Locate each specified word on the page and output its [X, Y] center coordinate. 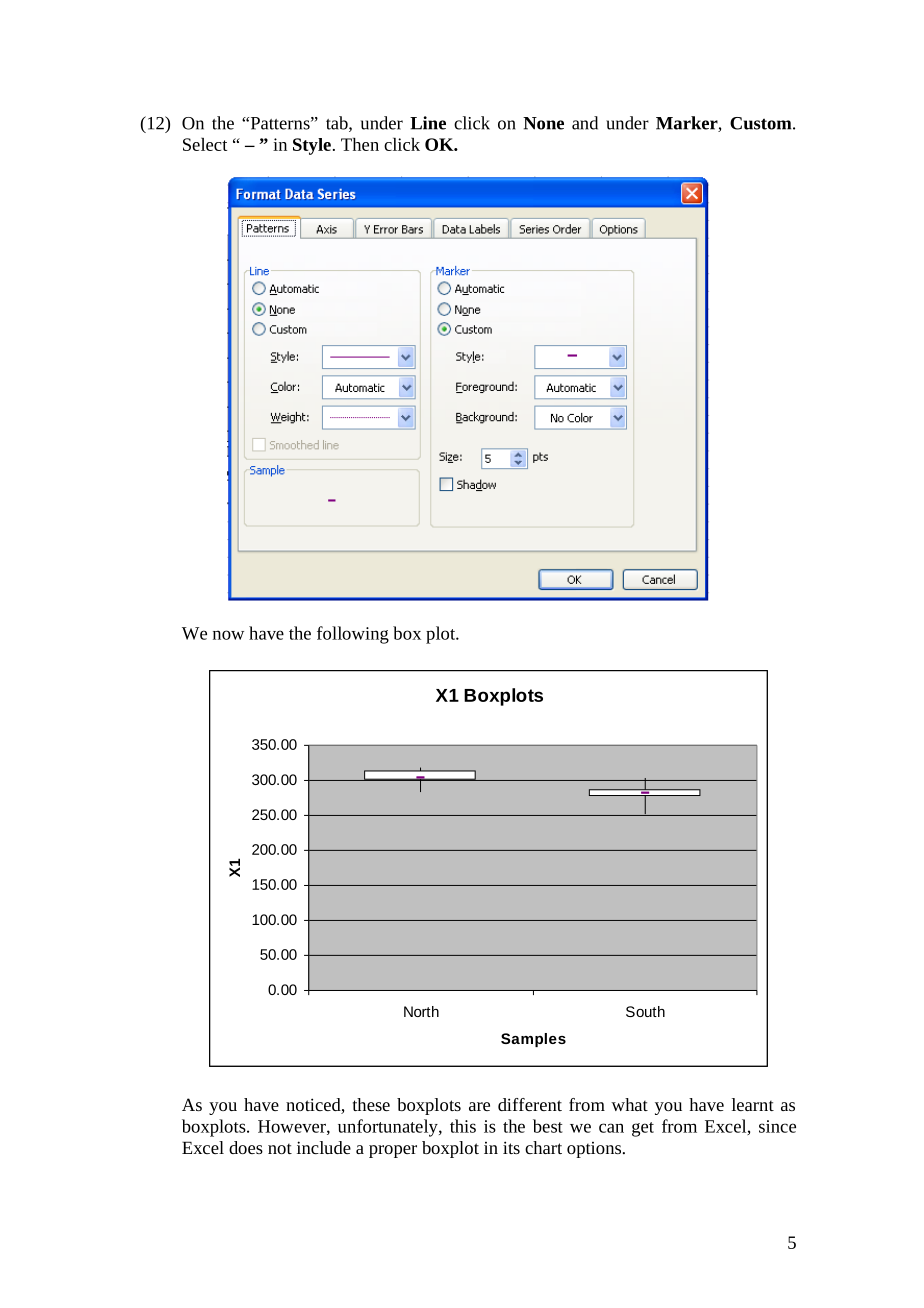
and [585, 123]
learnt [753, 1104]
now [228, 635]
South [645, 1011]
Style [312, 146]
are [479, 1106]
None [543, 123]
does [246, 1147]
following [353, 635]
